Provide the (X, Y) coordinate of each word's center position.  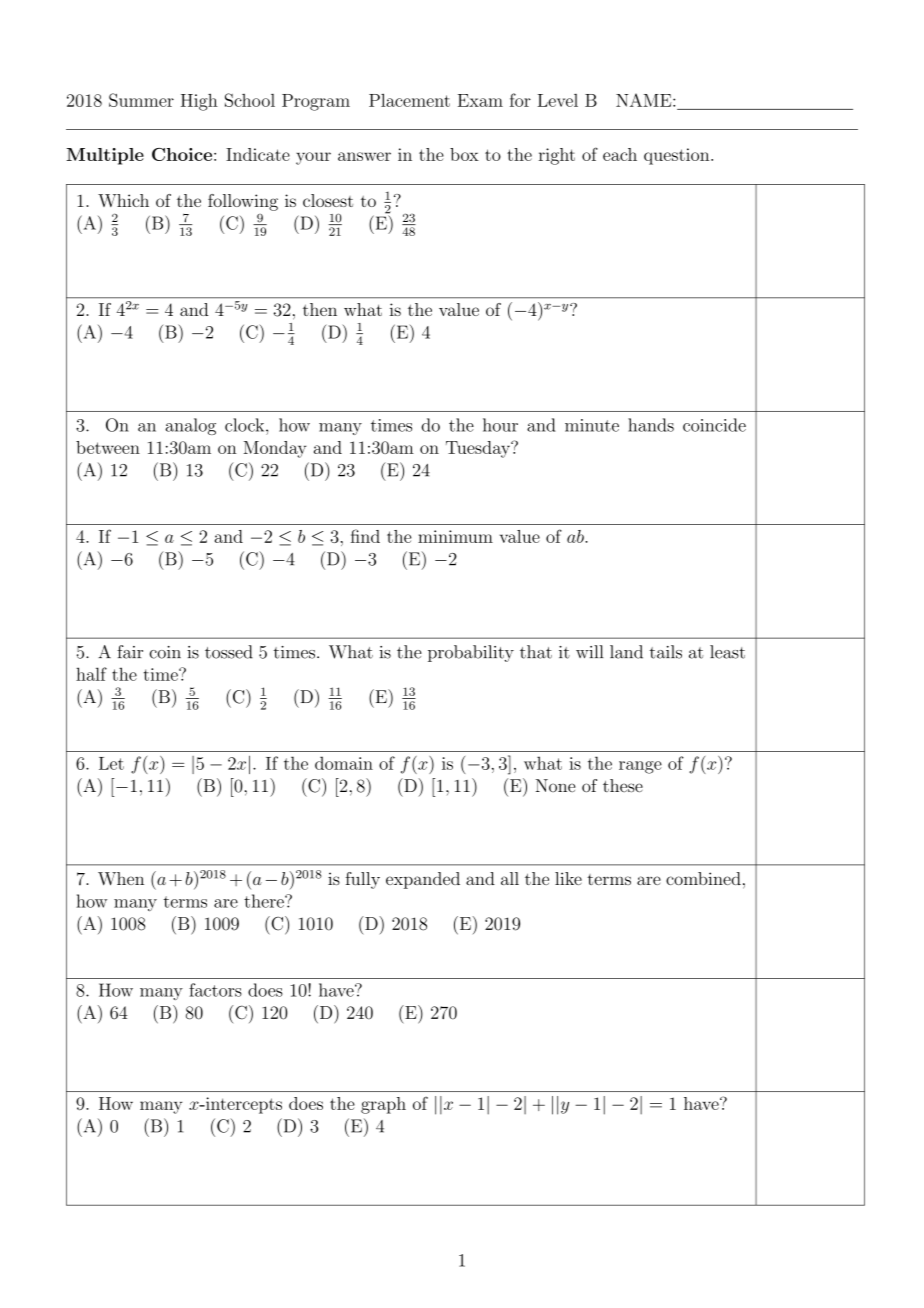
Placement (409, 100)
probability (471, 653)
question (678, 156)
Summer (141, 100)
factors (215, 990)
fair (130, 652)
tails (666, 652)
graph (383, 1105)
